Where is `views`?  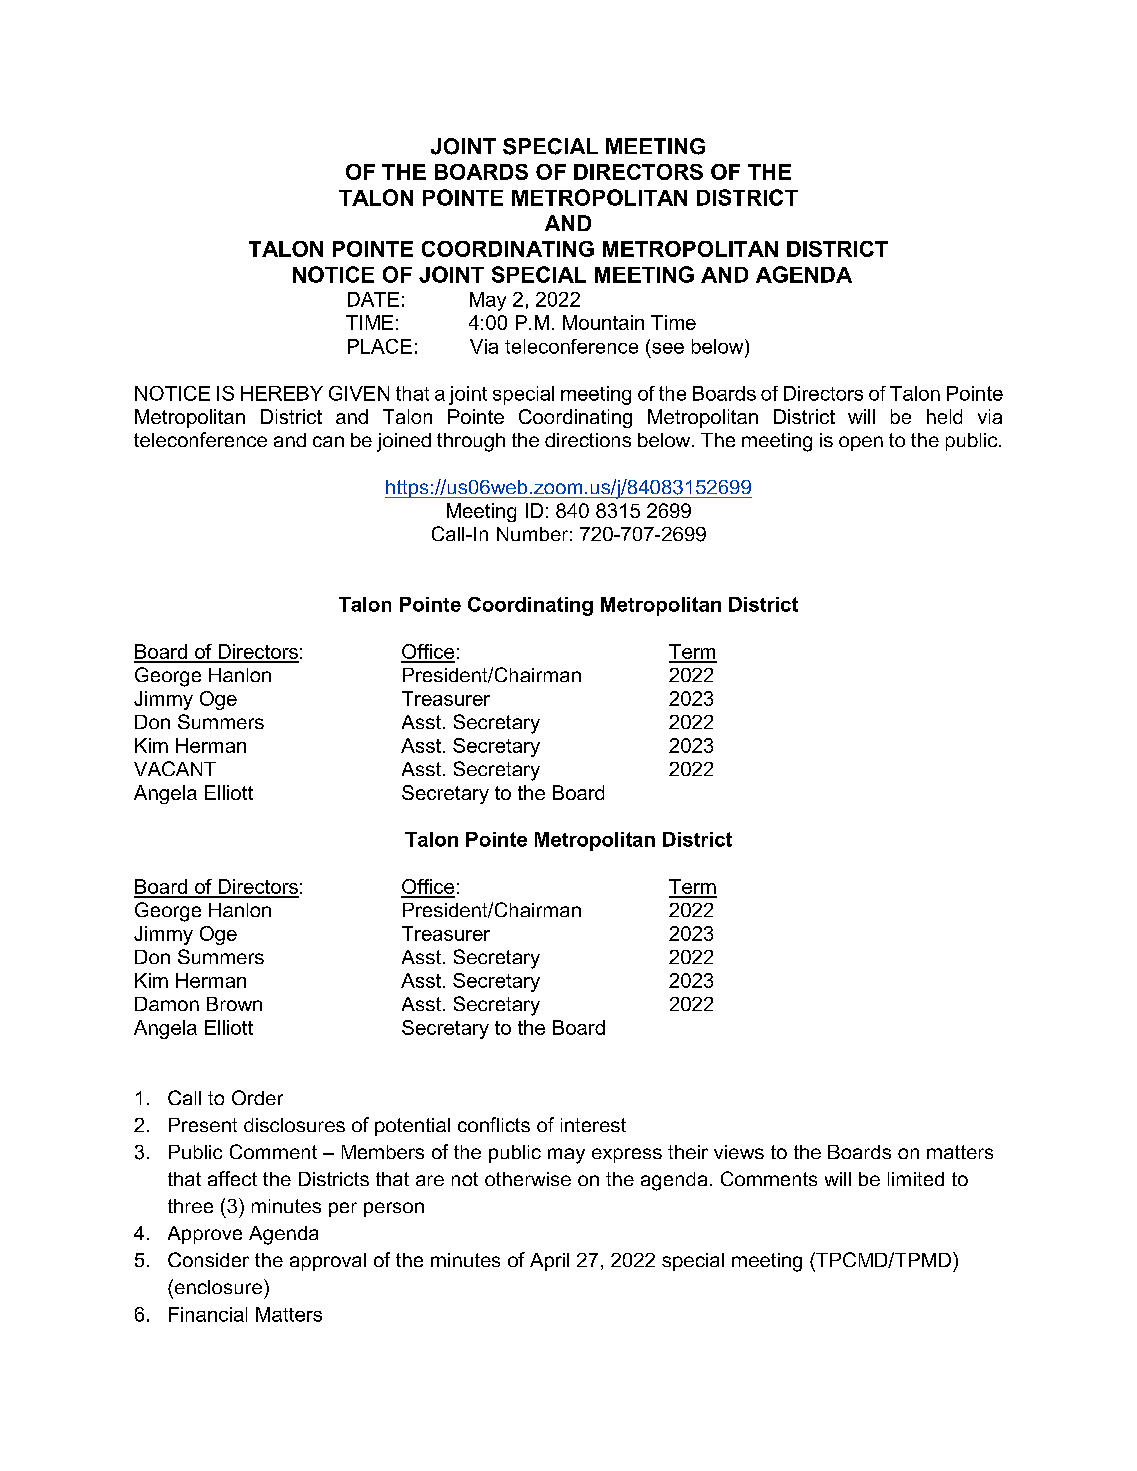 views is located at coordinates (739, 1152).
